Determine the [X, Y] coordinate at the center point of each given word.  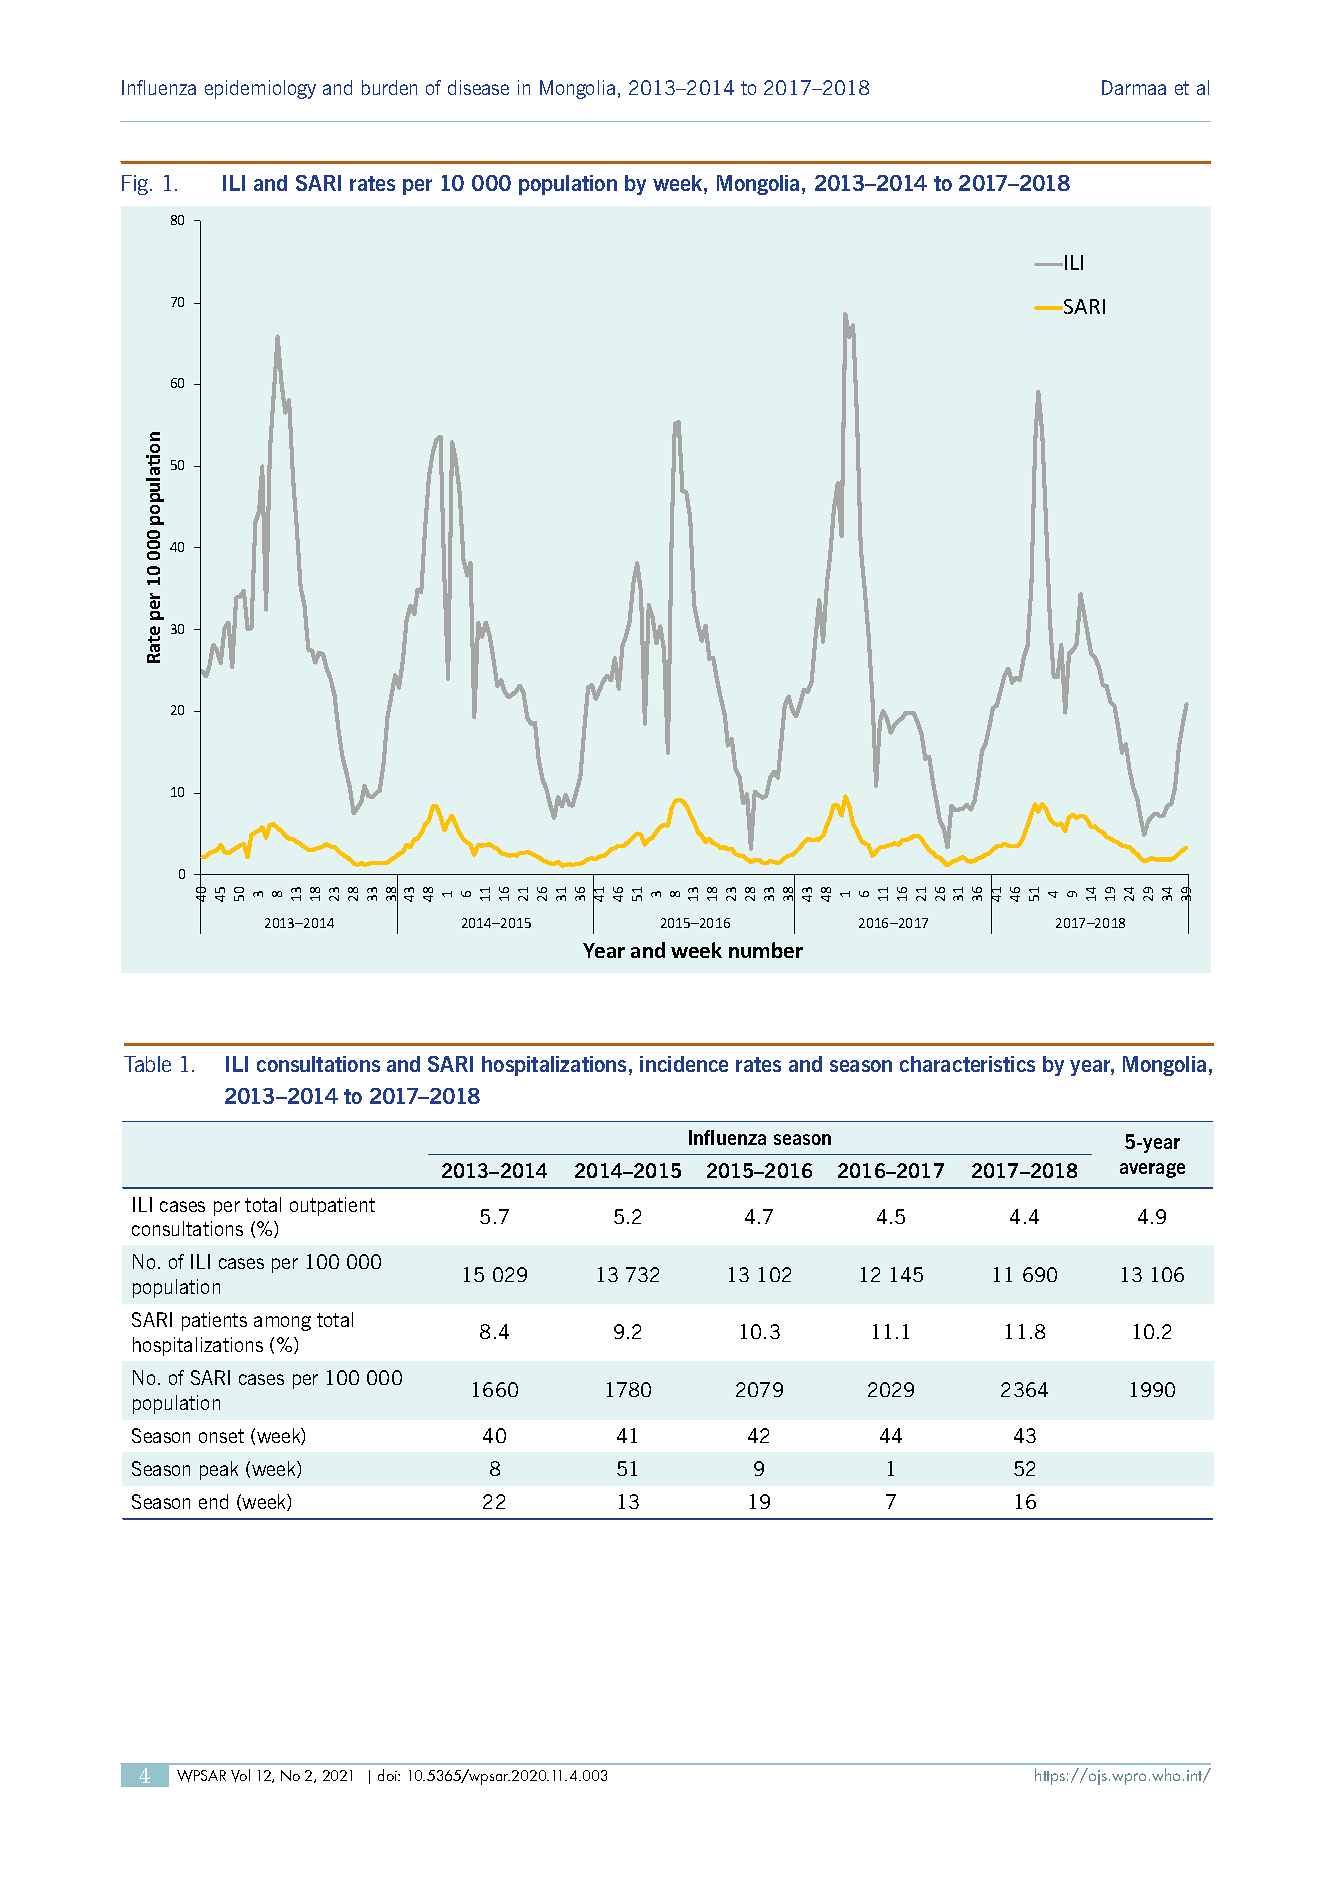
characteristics [967, 1064]
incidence [684, 1064]
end [213, 1501]
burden [389, 87]
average [1152, 1170]
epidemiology [260, 89]
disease [478, 87]
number [766, 950]
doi [388, 1775]
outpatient [332, 1206]
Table [147, 1064]
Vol [240, 1775]
